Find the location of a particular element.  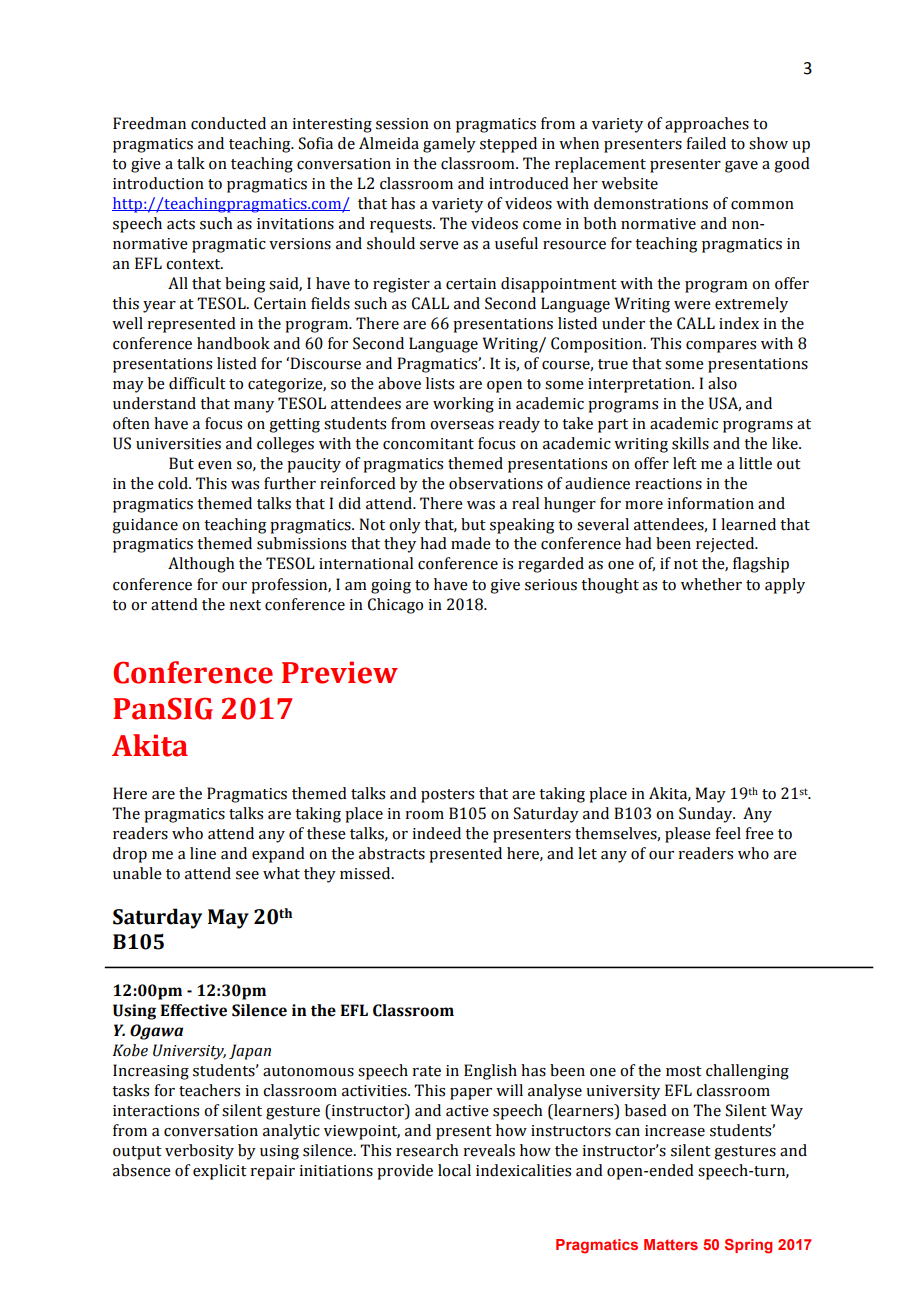

gamely is located at coordinates (449, 145).
